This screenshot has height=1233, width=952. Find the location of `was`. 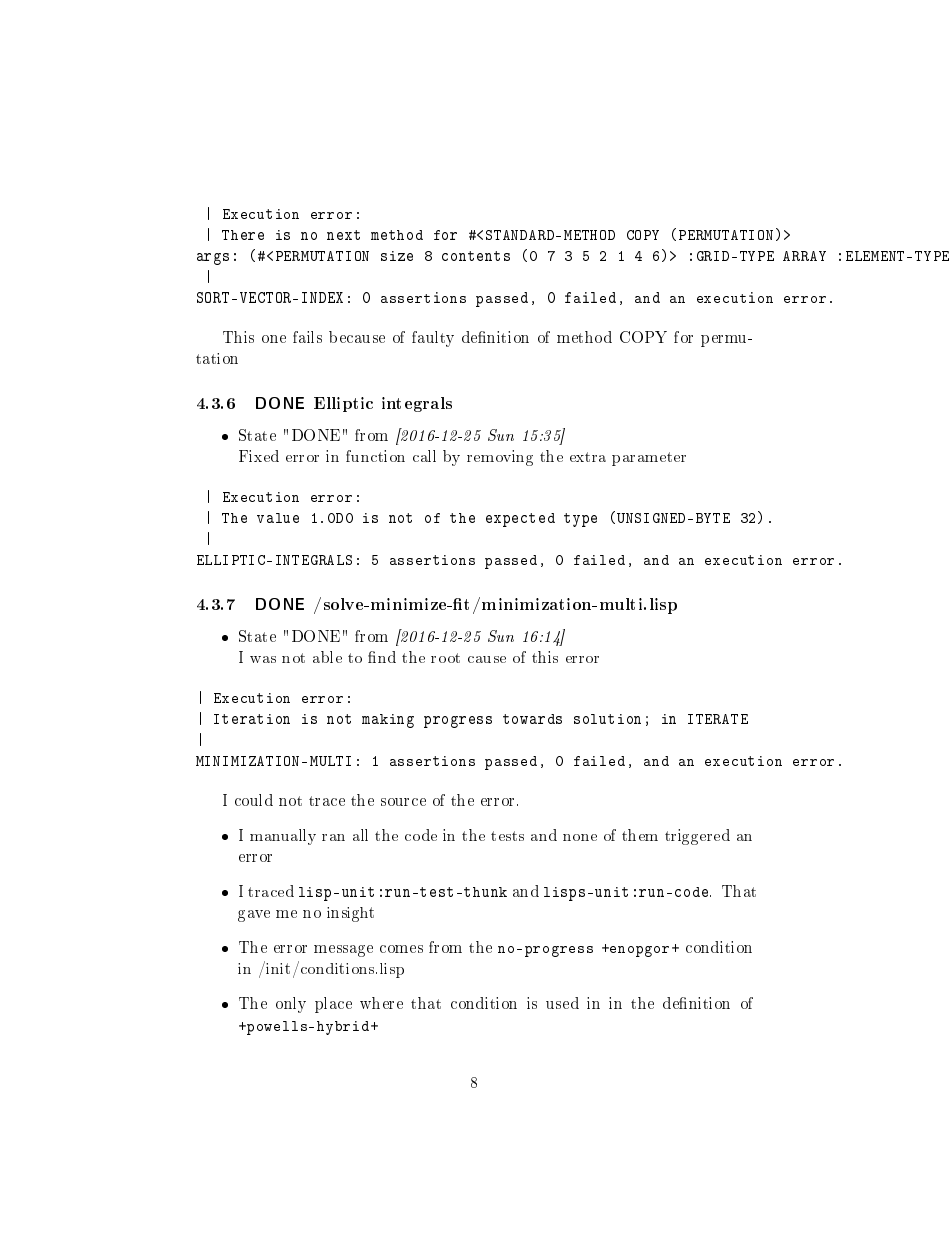

was is located at coordinates (263, 659).
